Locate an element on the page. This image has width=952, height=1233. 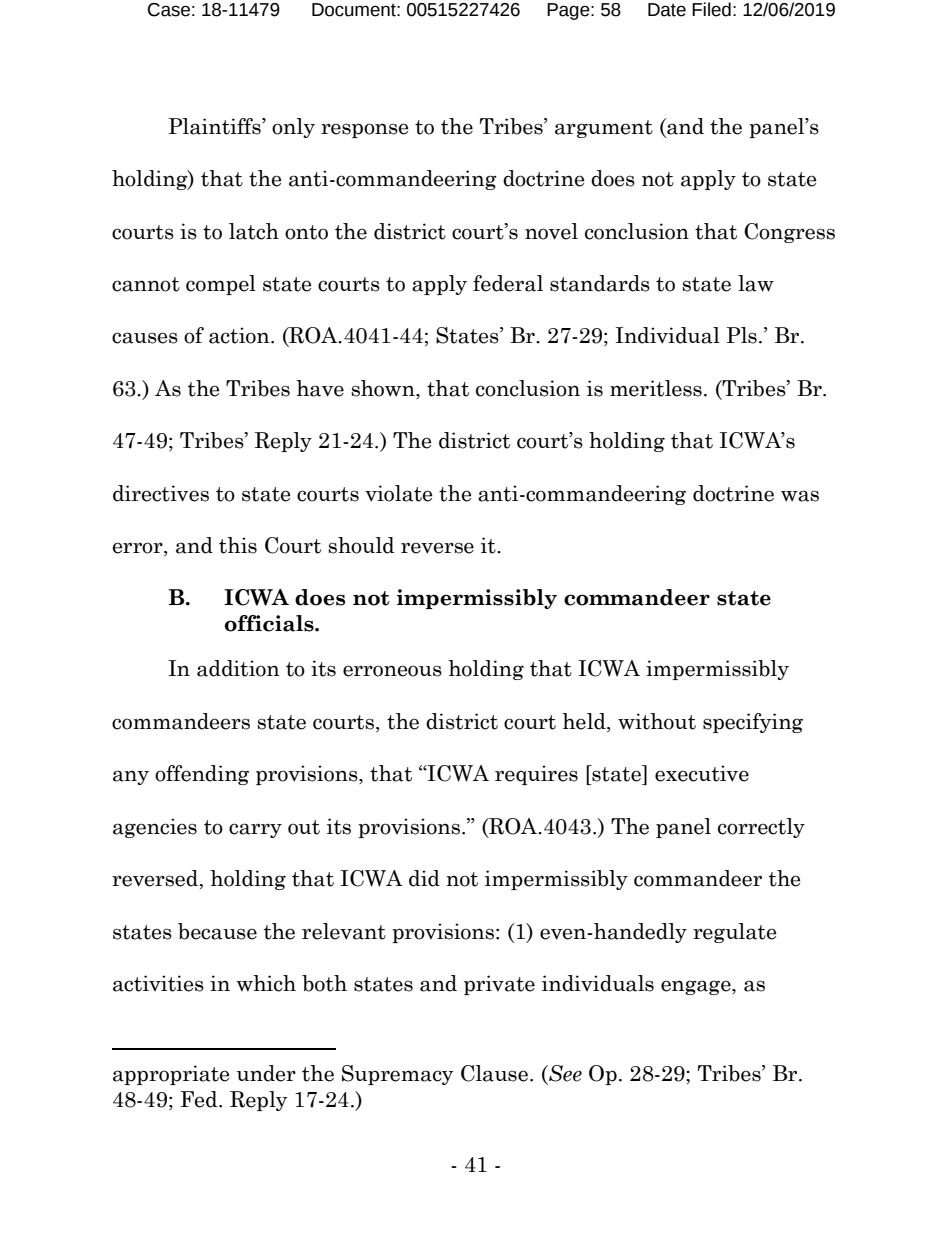
response is located at coordinates (364, 130).
